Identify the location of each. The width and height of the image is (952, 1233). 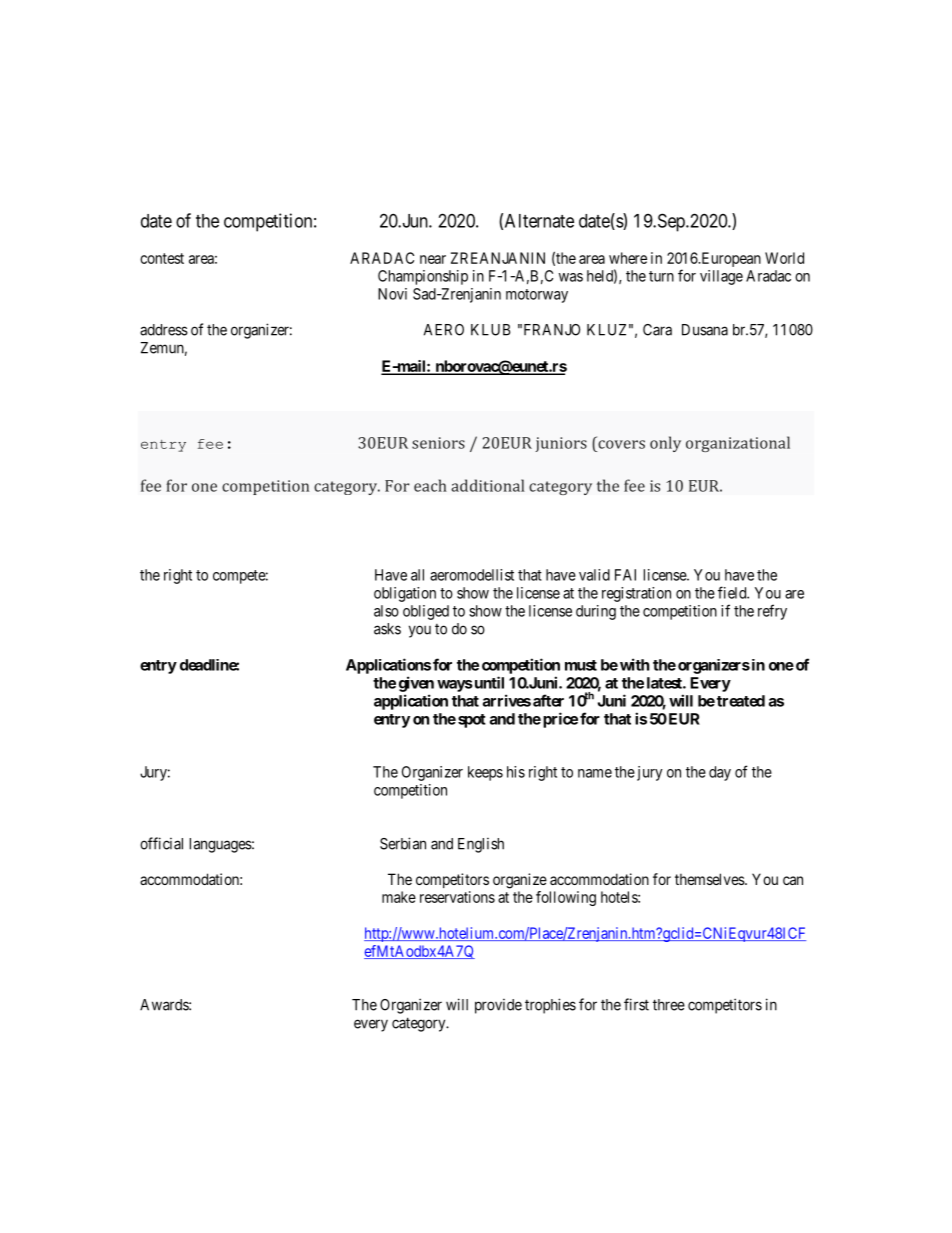
(430, 485).
